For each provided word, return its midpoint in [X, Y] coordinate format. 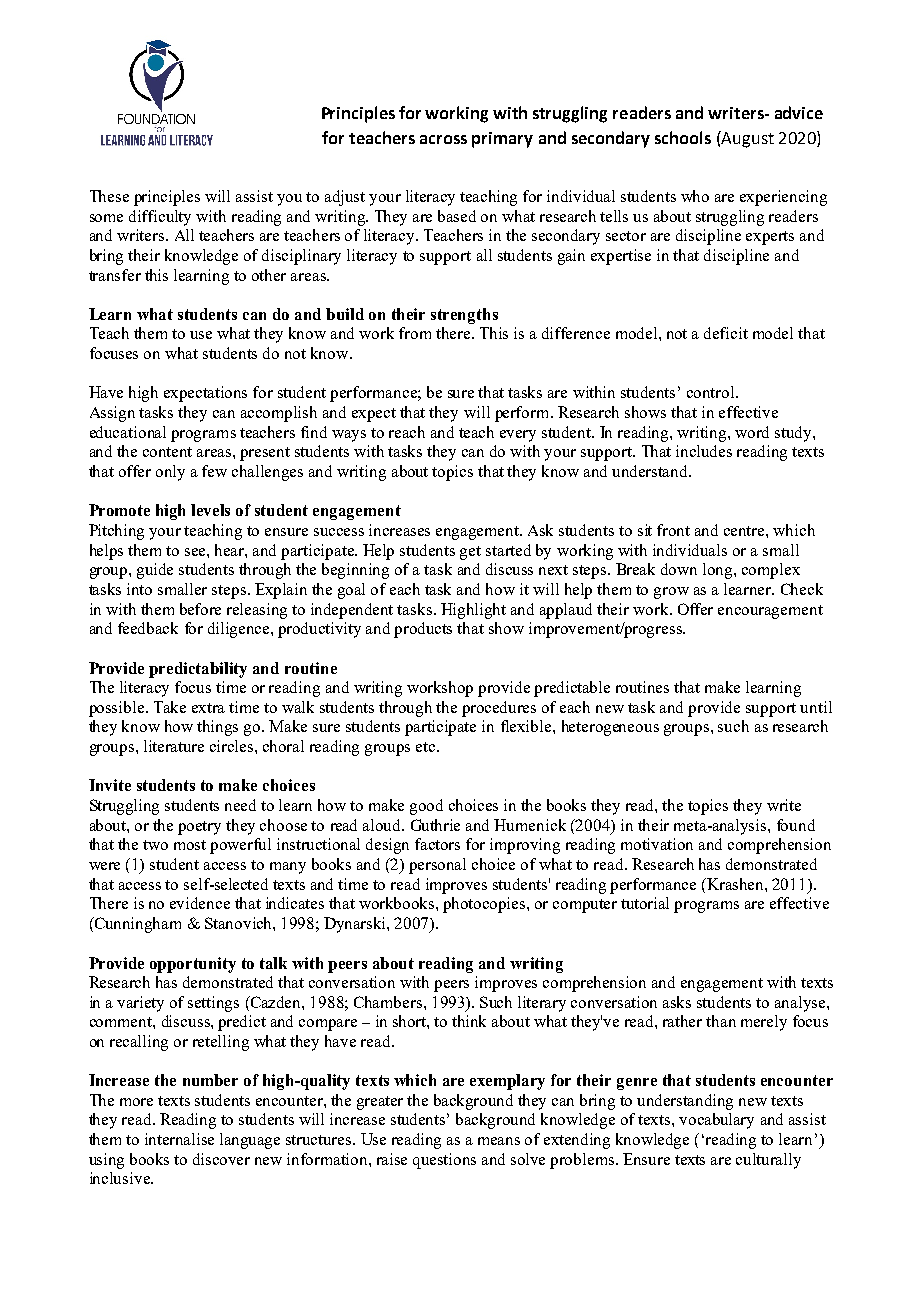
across [443, 139]
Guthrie [435, 825]
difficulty [160, 218]
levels [210, 510]
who [695, 196]
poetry [199, 828]
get [470, 553]
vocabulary [716, 1121]
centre [745, 531]
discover [221, 1159]
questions [444, 1161]
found [796, 825]
